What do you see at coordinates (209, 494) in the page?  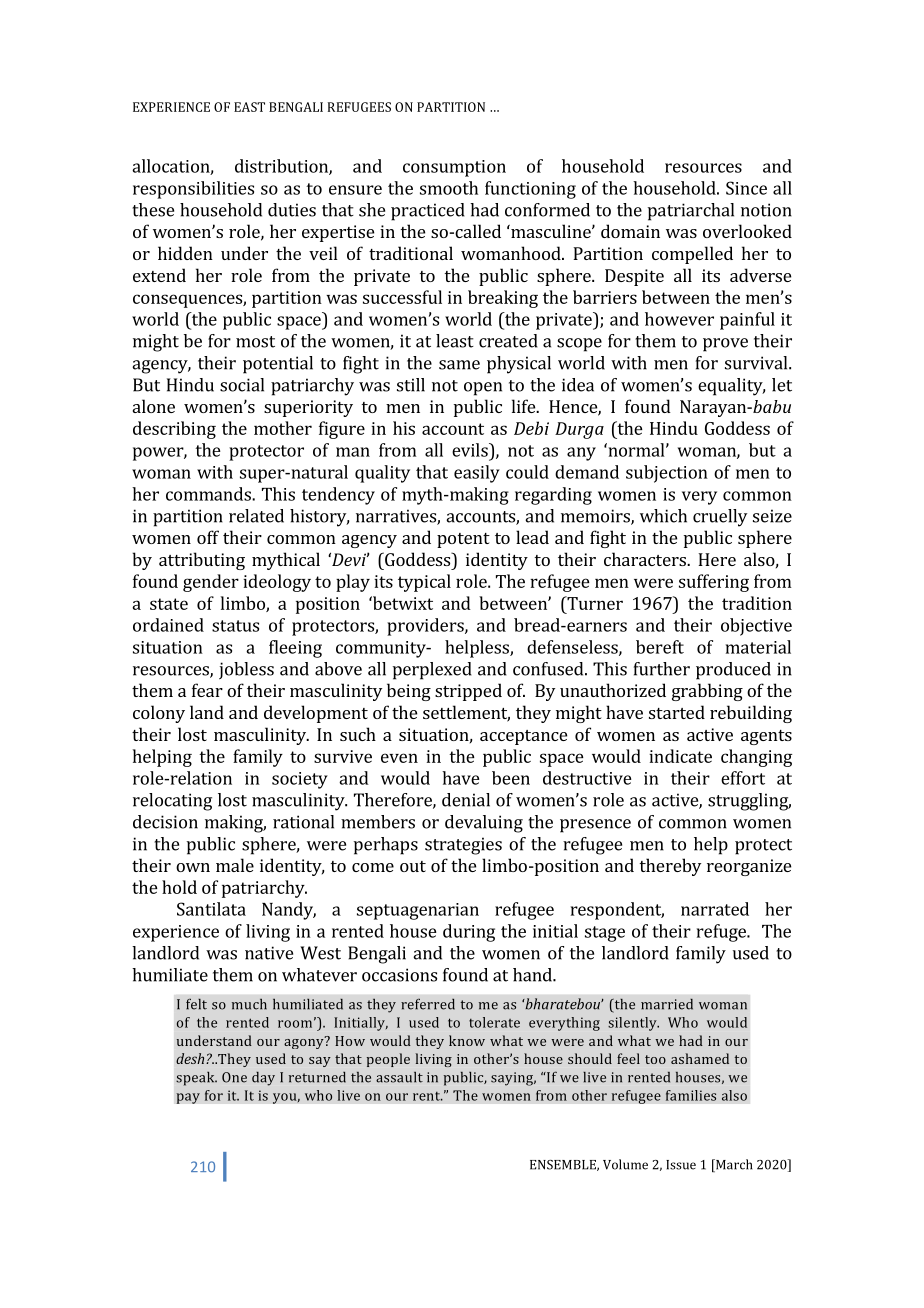 I see `commands` at bounding box center [209, 494].
